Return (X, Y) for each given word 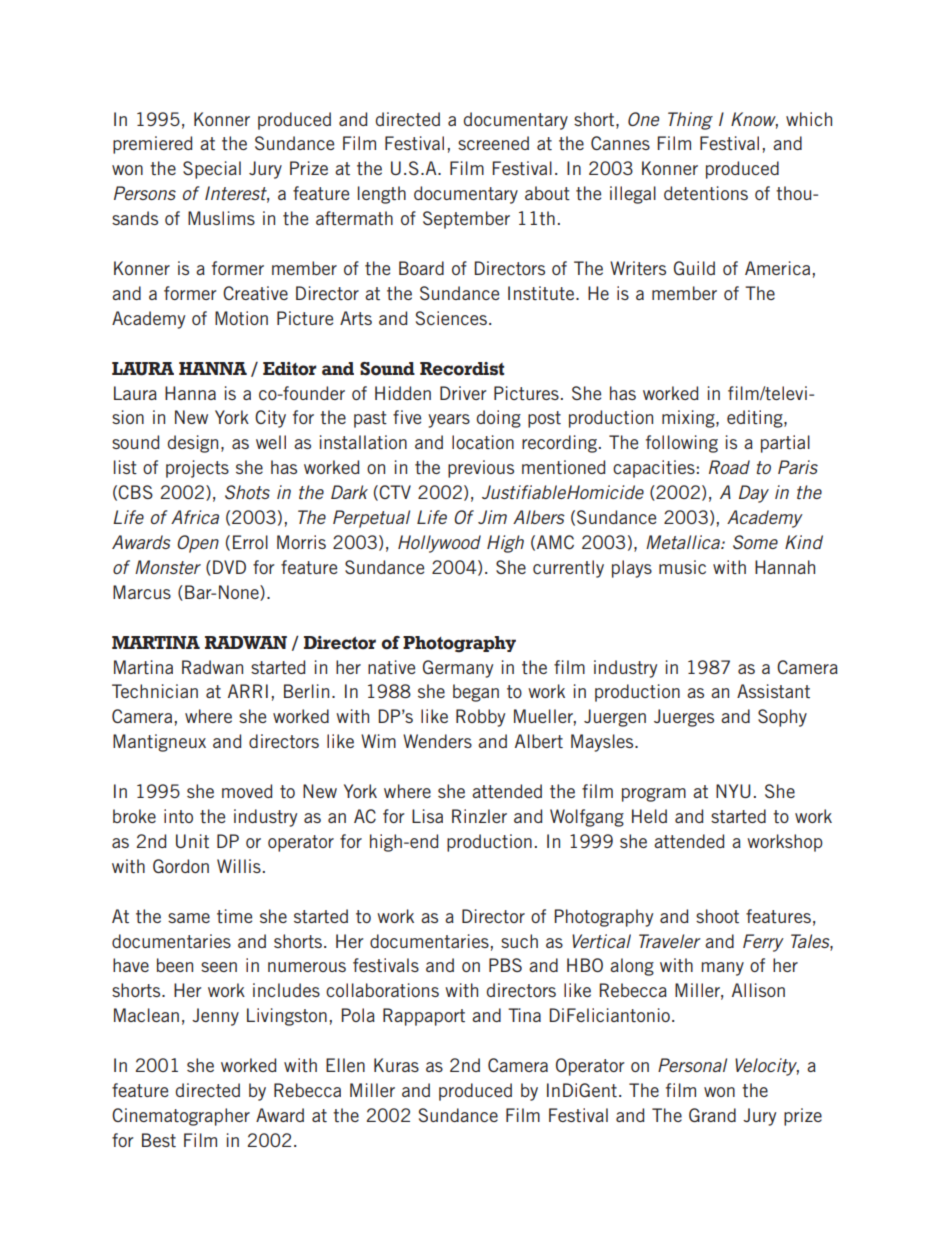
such (519, 941)
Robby (480, 718)
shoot (717, 916)
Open (198, 544)
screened (493, 143)
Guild (694, 268)
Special (212, 170)
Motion (241, 318)
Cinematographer (181, 1117)
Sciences (451, 318)
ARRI (248, 691)
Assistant (773, 691)
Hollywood (439, 544)
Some (755, 542)
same (189, 918)
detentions (706, 193)
